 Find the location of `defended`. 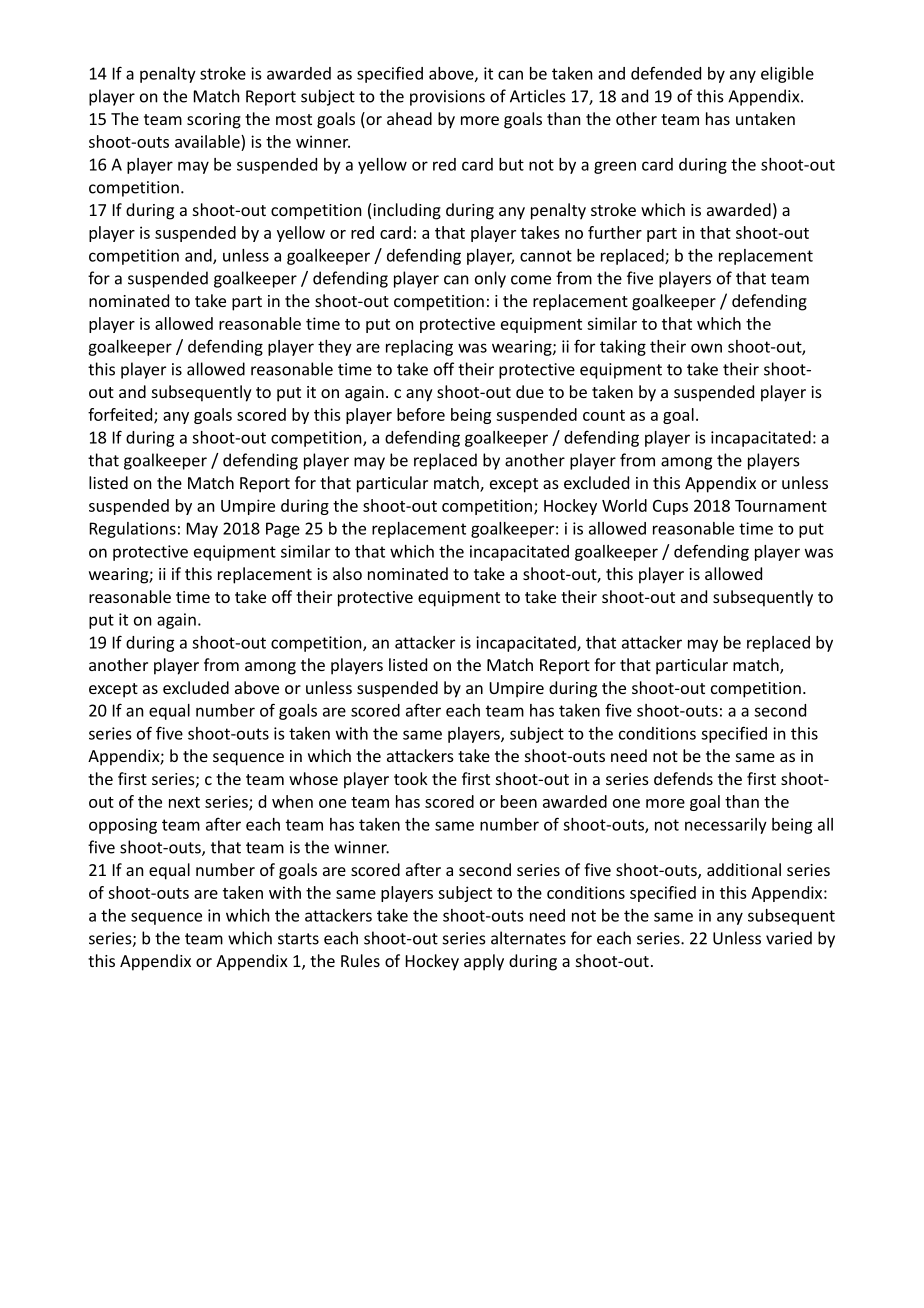

defended is located at coordinates (666, 73).
